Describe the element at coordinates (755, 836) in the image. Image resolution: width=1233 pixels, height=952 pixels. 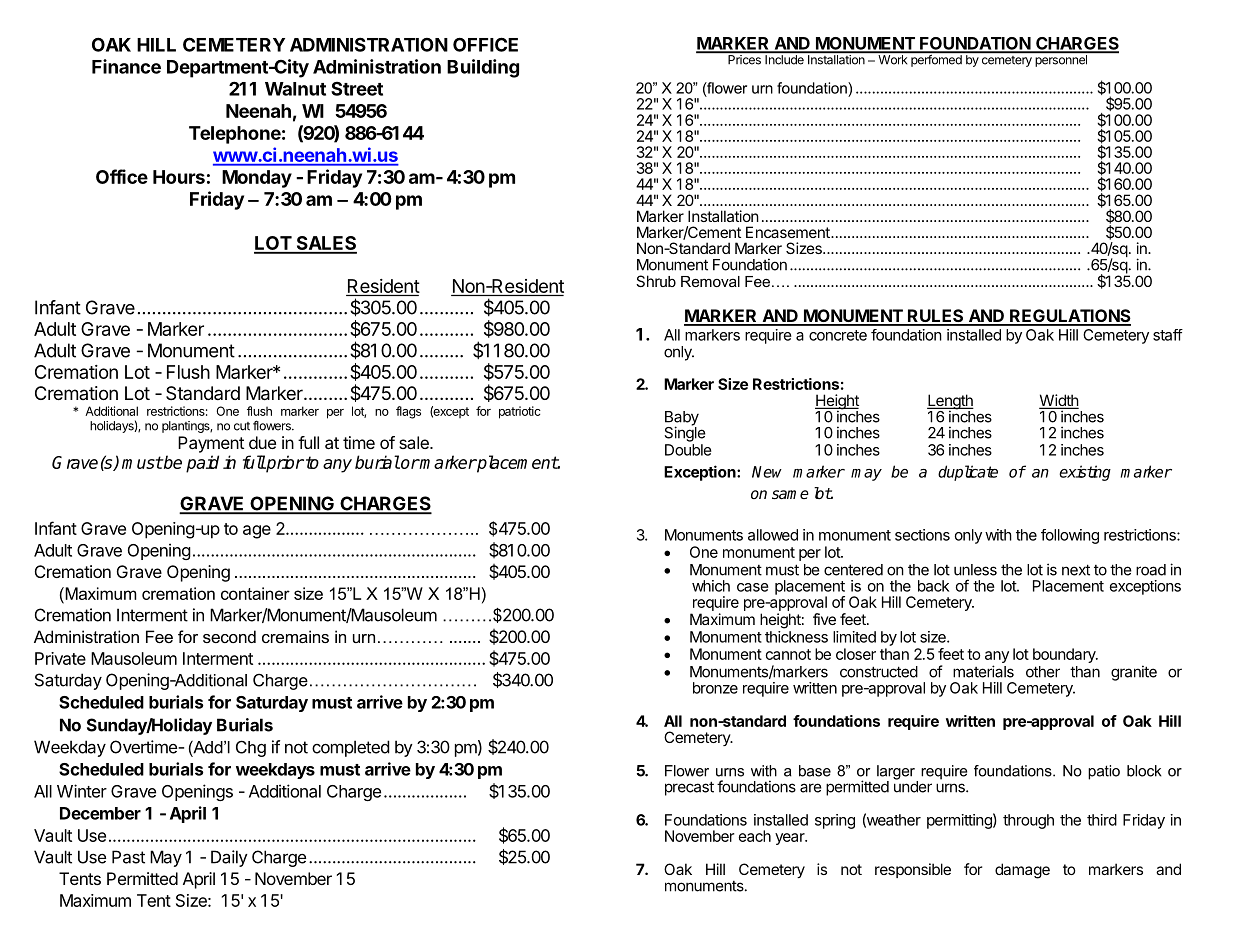
I see `each` at that location.
